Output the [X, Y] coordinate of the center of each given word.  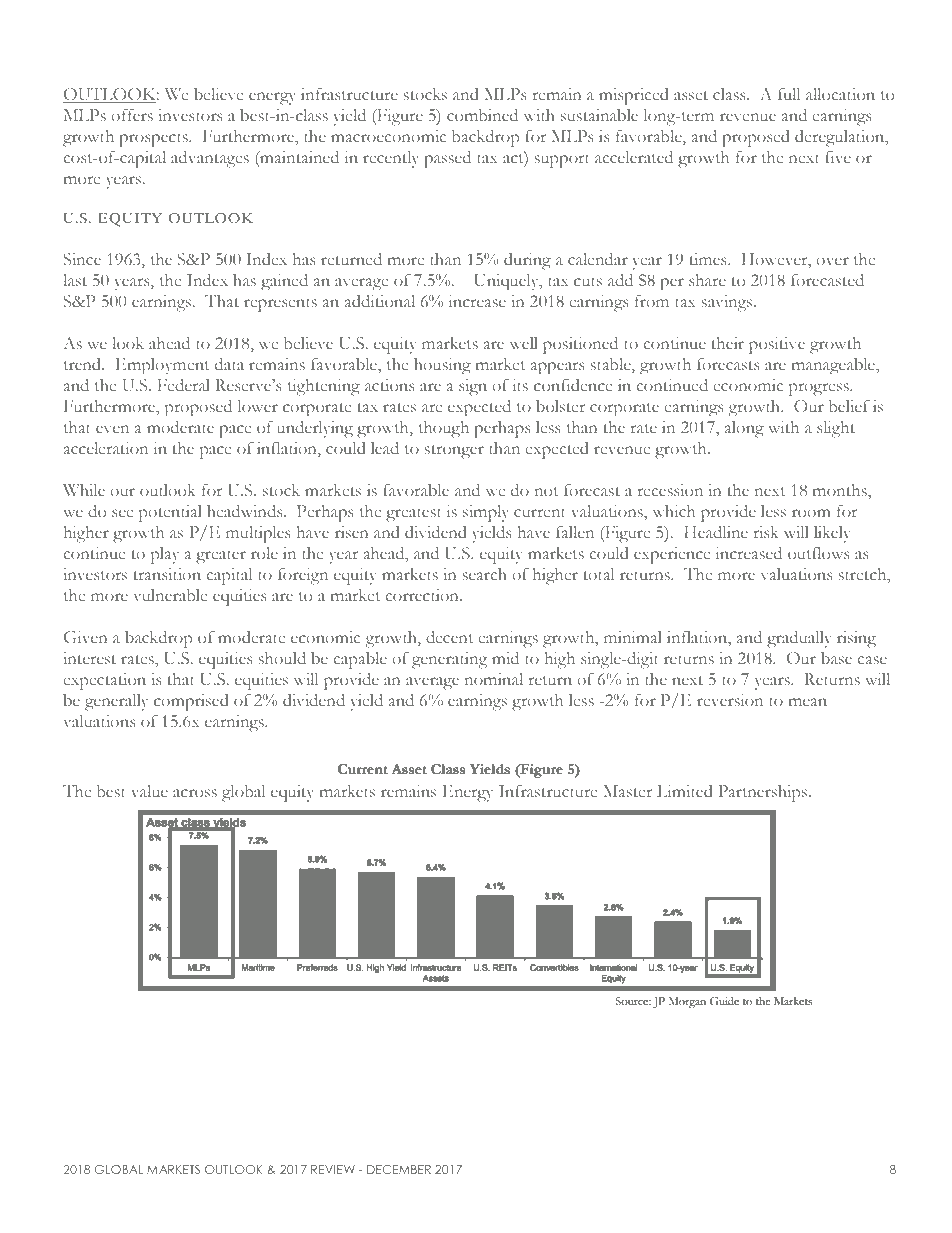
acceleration [106, 448]
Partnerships [764, 793]
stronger [454, 452]
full [789, 94]
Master [627, 791]
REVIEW [333, 1169]
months [841, 491]
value [149, 791]
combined [482, 115]
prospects [154, 140]
